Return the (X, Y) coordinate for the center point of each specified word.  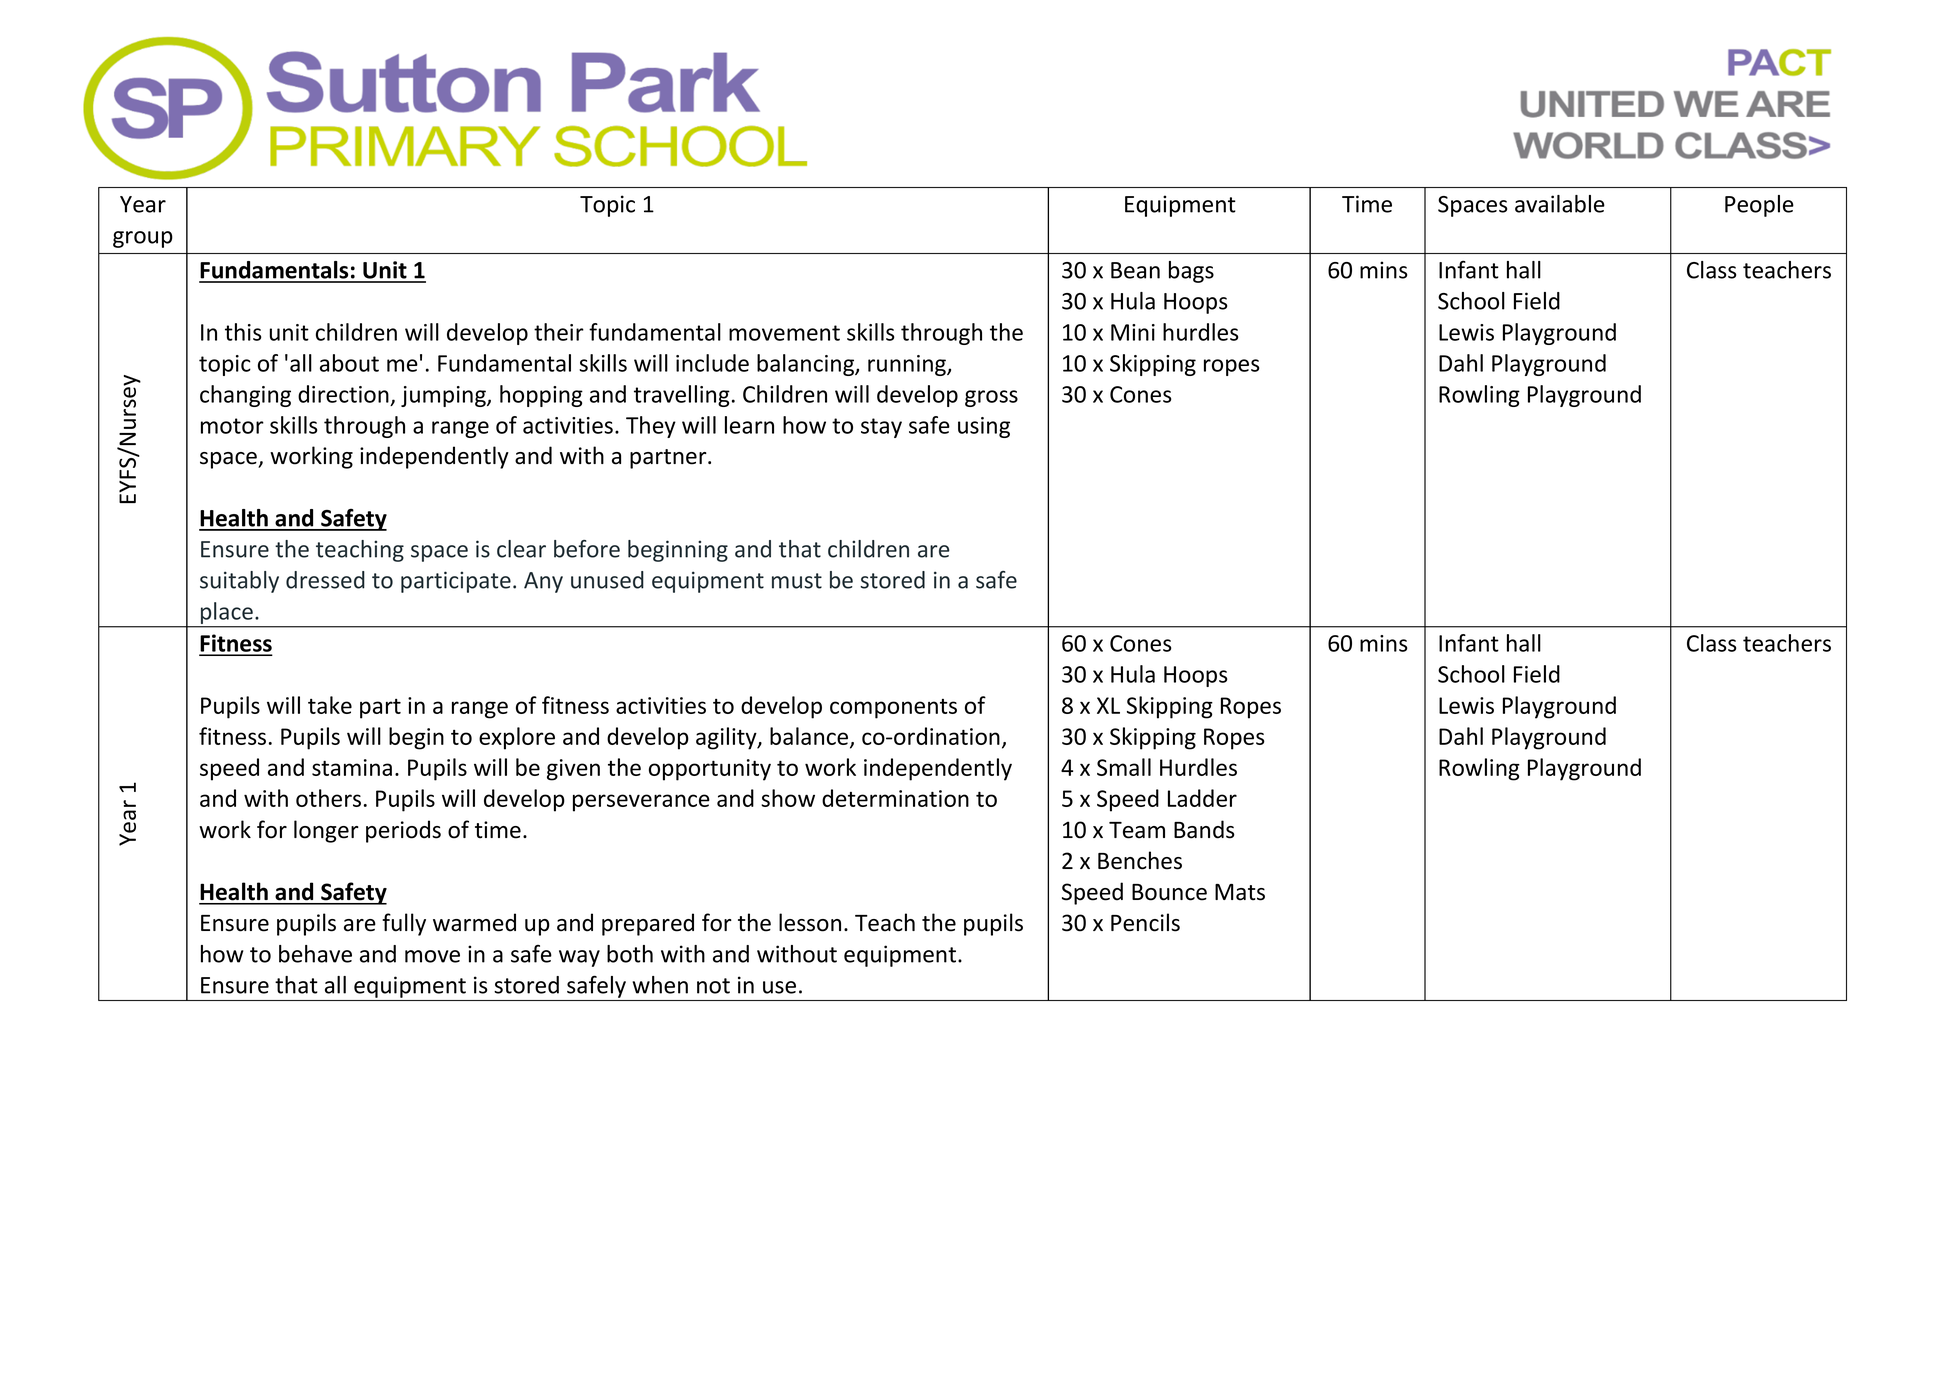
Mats (1240, 892)
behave (315, 954)
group (143, 239)
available (1560, 204)
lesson (810, 922)
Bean (1135, 270)
